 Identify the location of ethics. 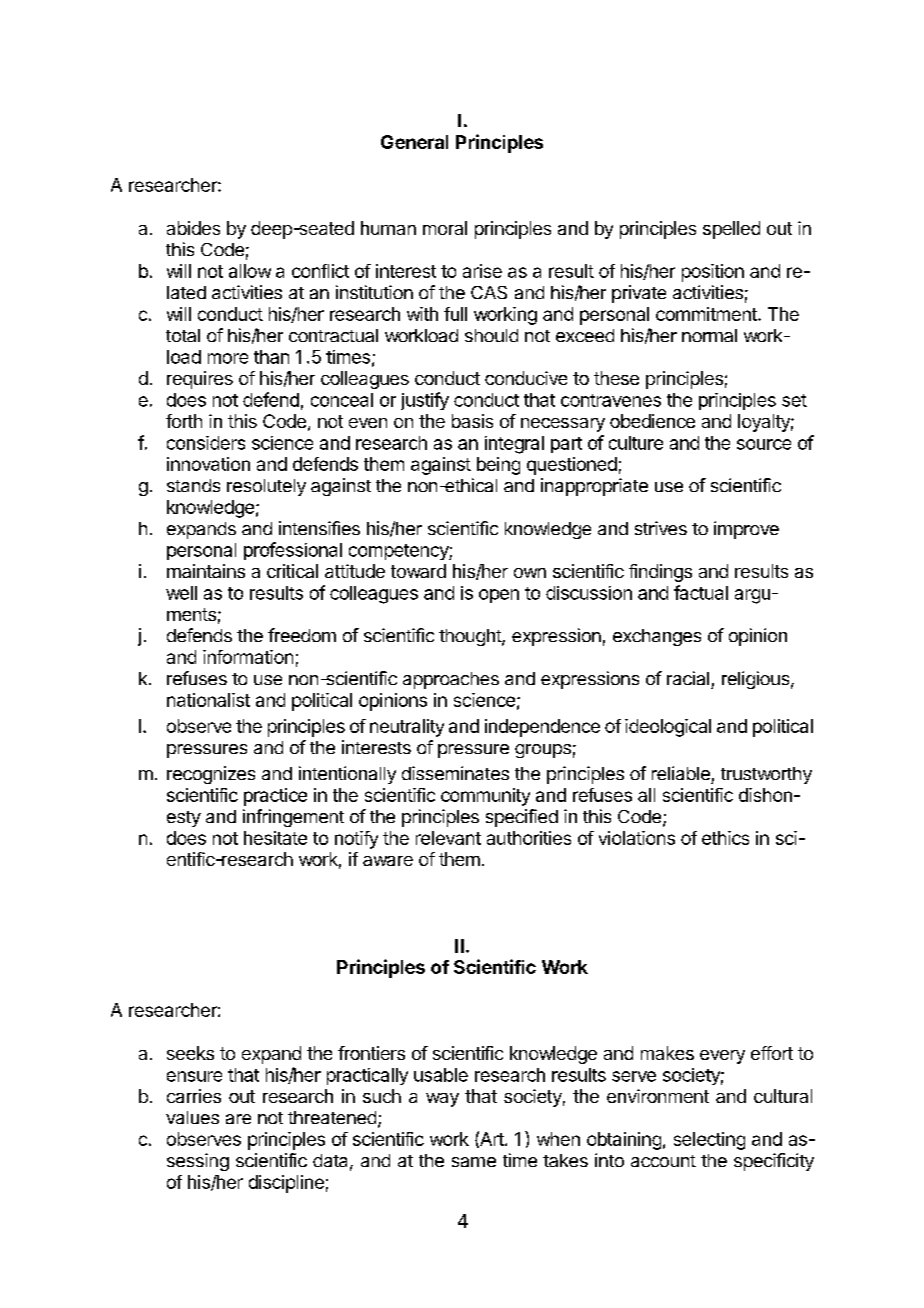
(725, 838).
